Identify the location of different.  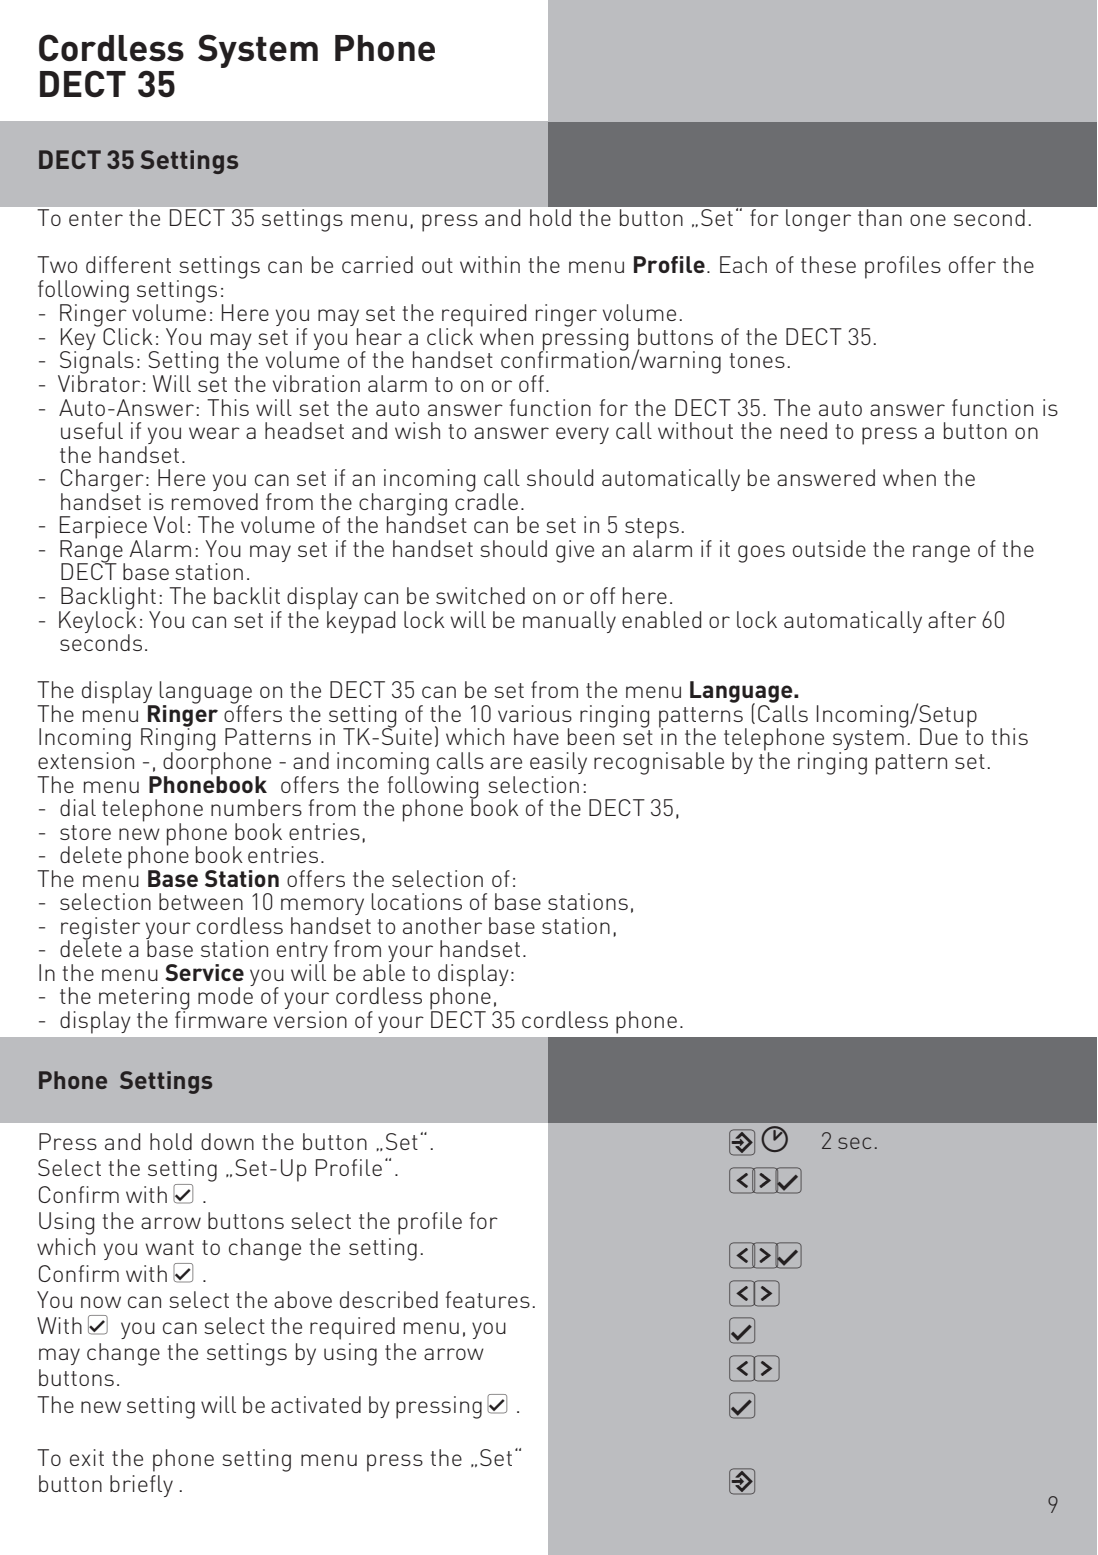
(128, 264).
